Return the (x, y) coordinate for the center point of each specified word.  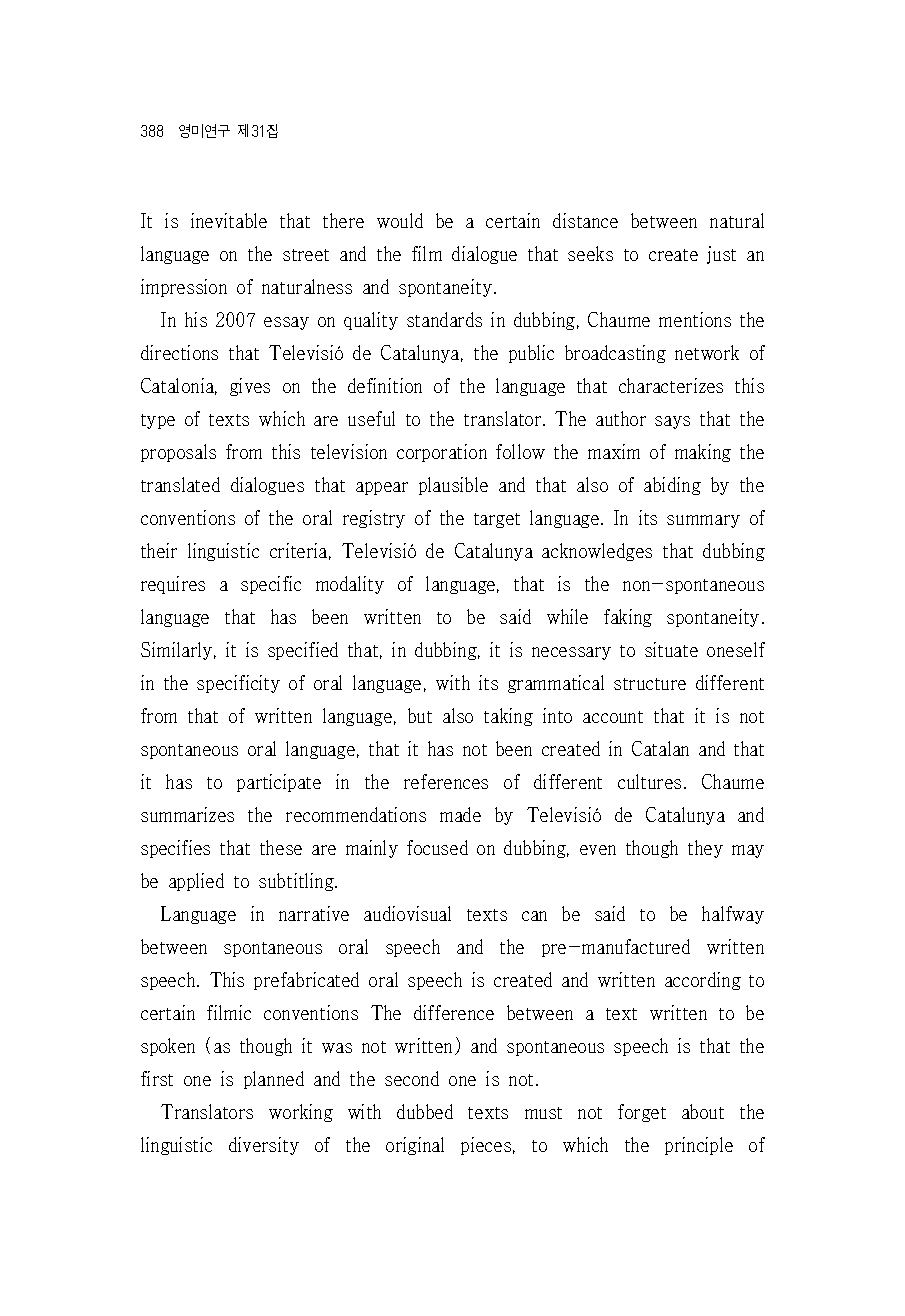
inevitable (229, 220)
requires (173, 585)
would (400, 220)
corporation (442, 453)
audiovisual (407, 913)
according (703, 981)
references (446, 781)
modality (350, 585)
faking (628, 618)
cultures (649, 781)
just (721, 255)
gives (250, 387)
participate (279, 783)
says (672, 422)
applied (196, 882)
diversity (264, 1146)
